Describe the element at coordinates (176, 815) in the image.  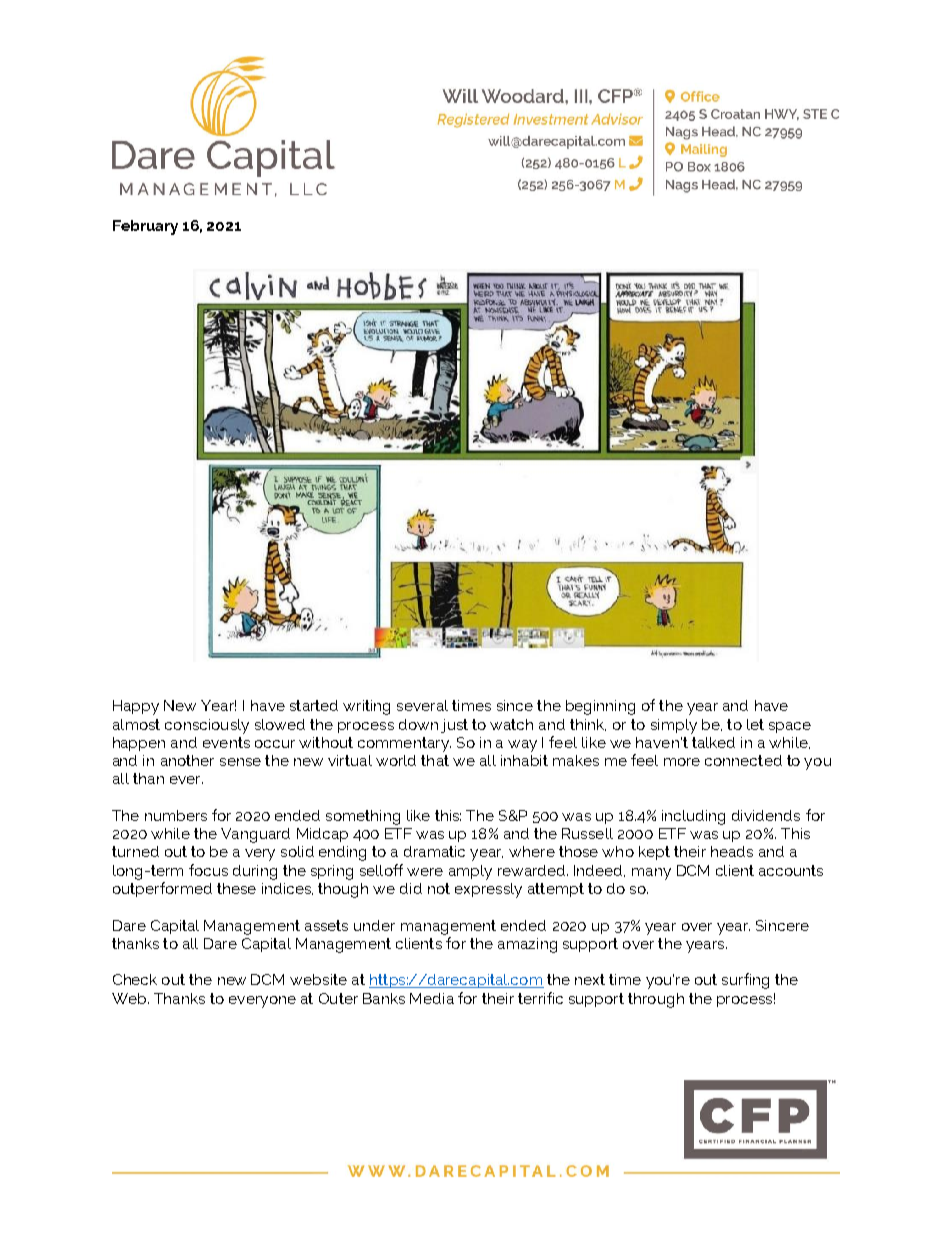
I see `numbers` at that location.
